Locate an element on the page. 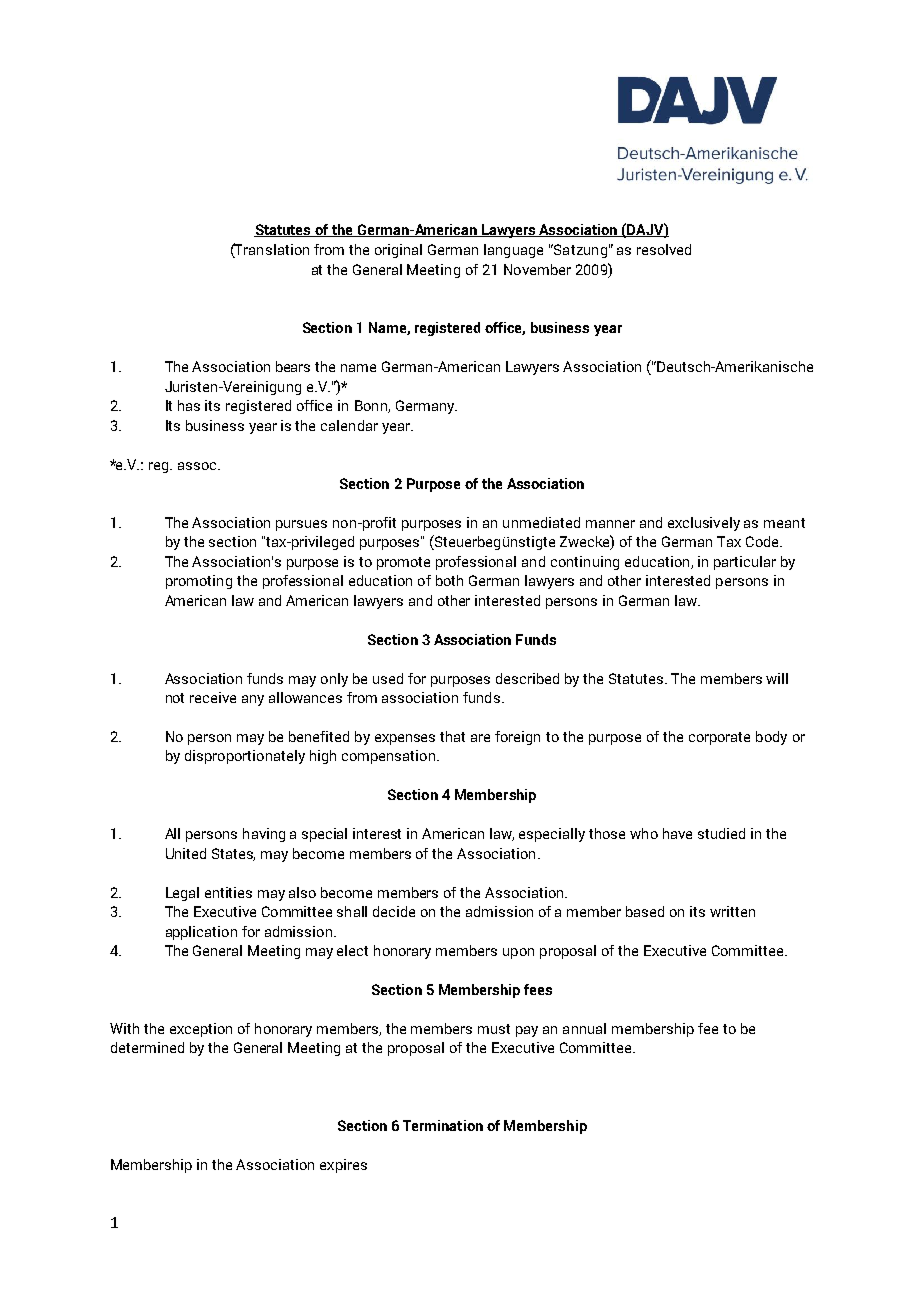  receive is located at coordinates (213, 697).
